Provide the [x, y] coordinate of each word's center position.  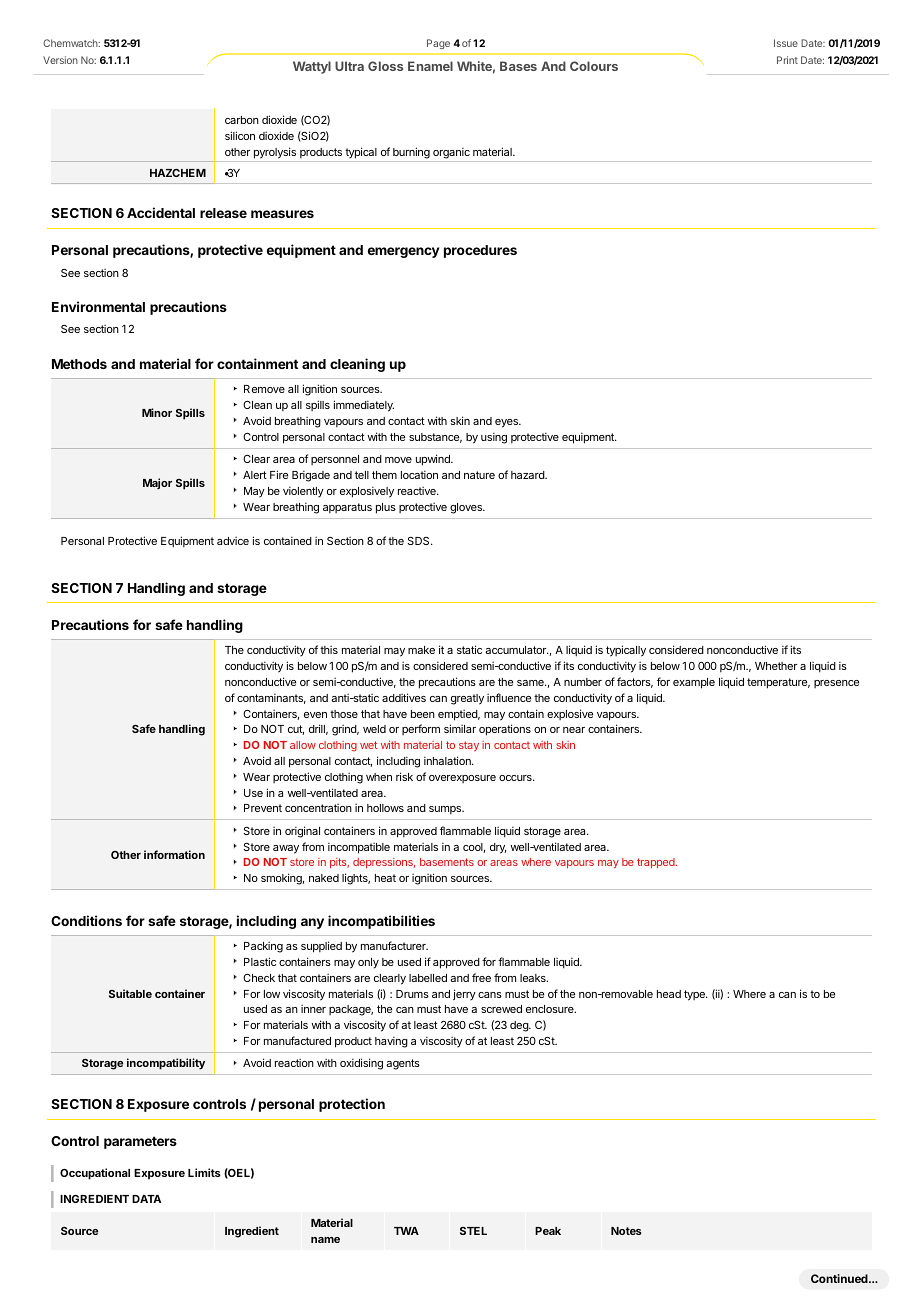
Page [438, 44]
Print [787, 60]
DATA [146, 1199]
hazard [528, 475]
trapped [657, 863]
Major [157, 483]
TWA [406, 1231]
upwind [434, 460]
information [174, 854]
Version [60, 60]
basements [447, 862]
